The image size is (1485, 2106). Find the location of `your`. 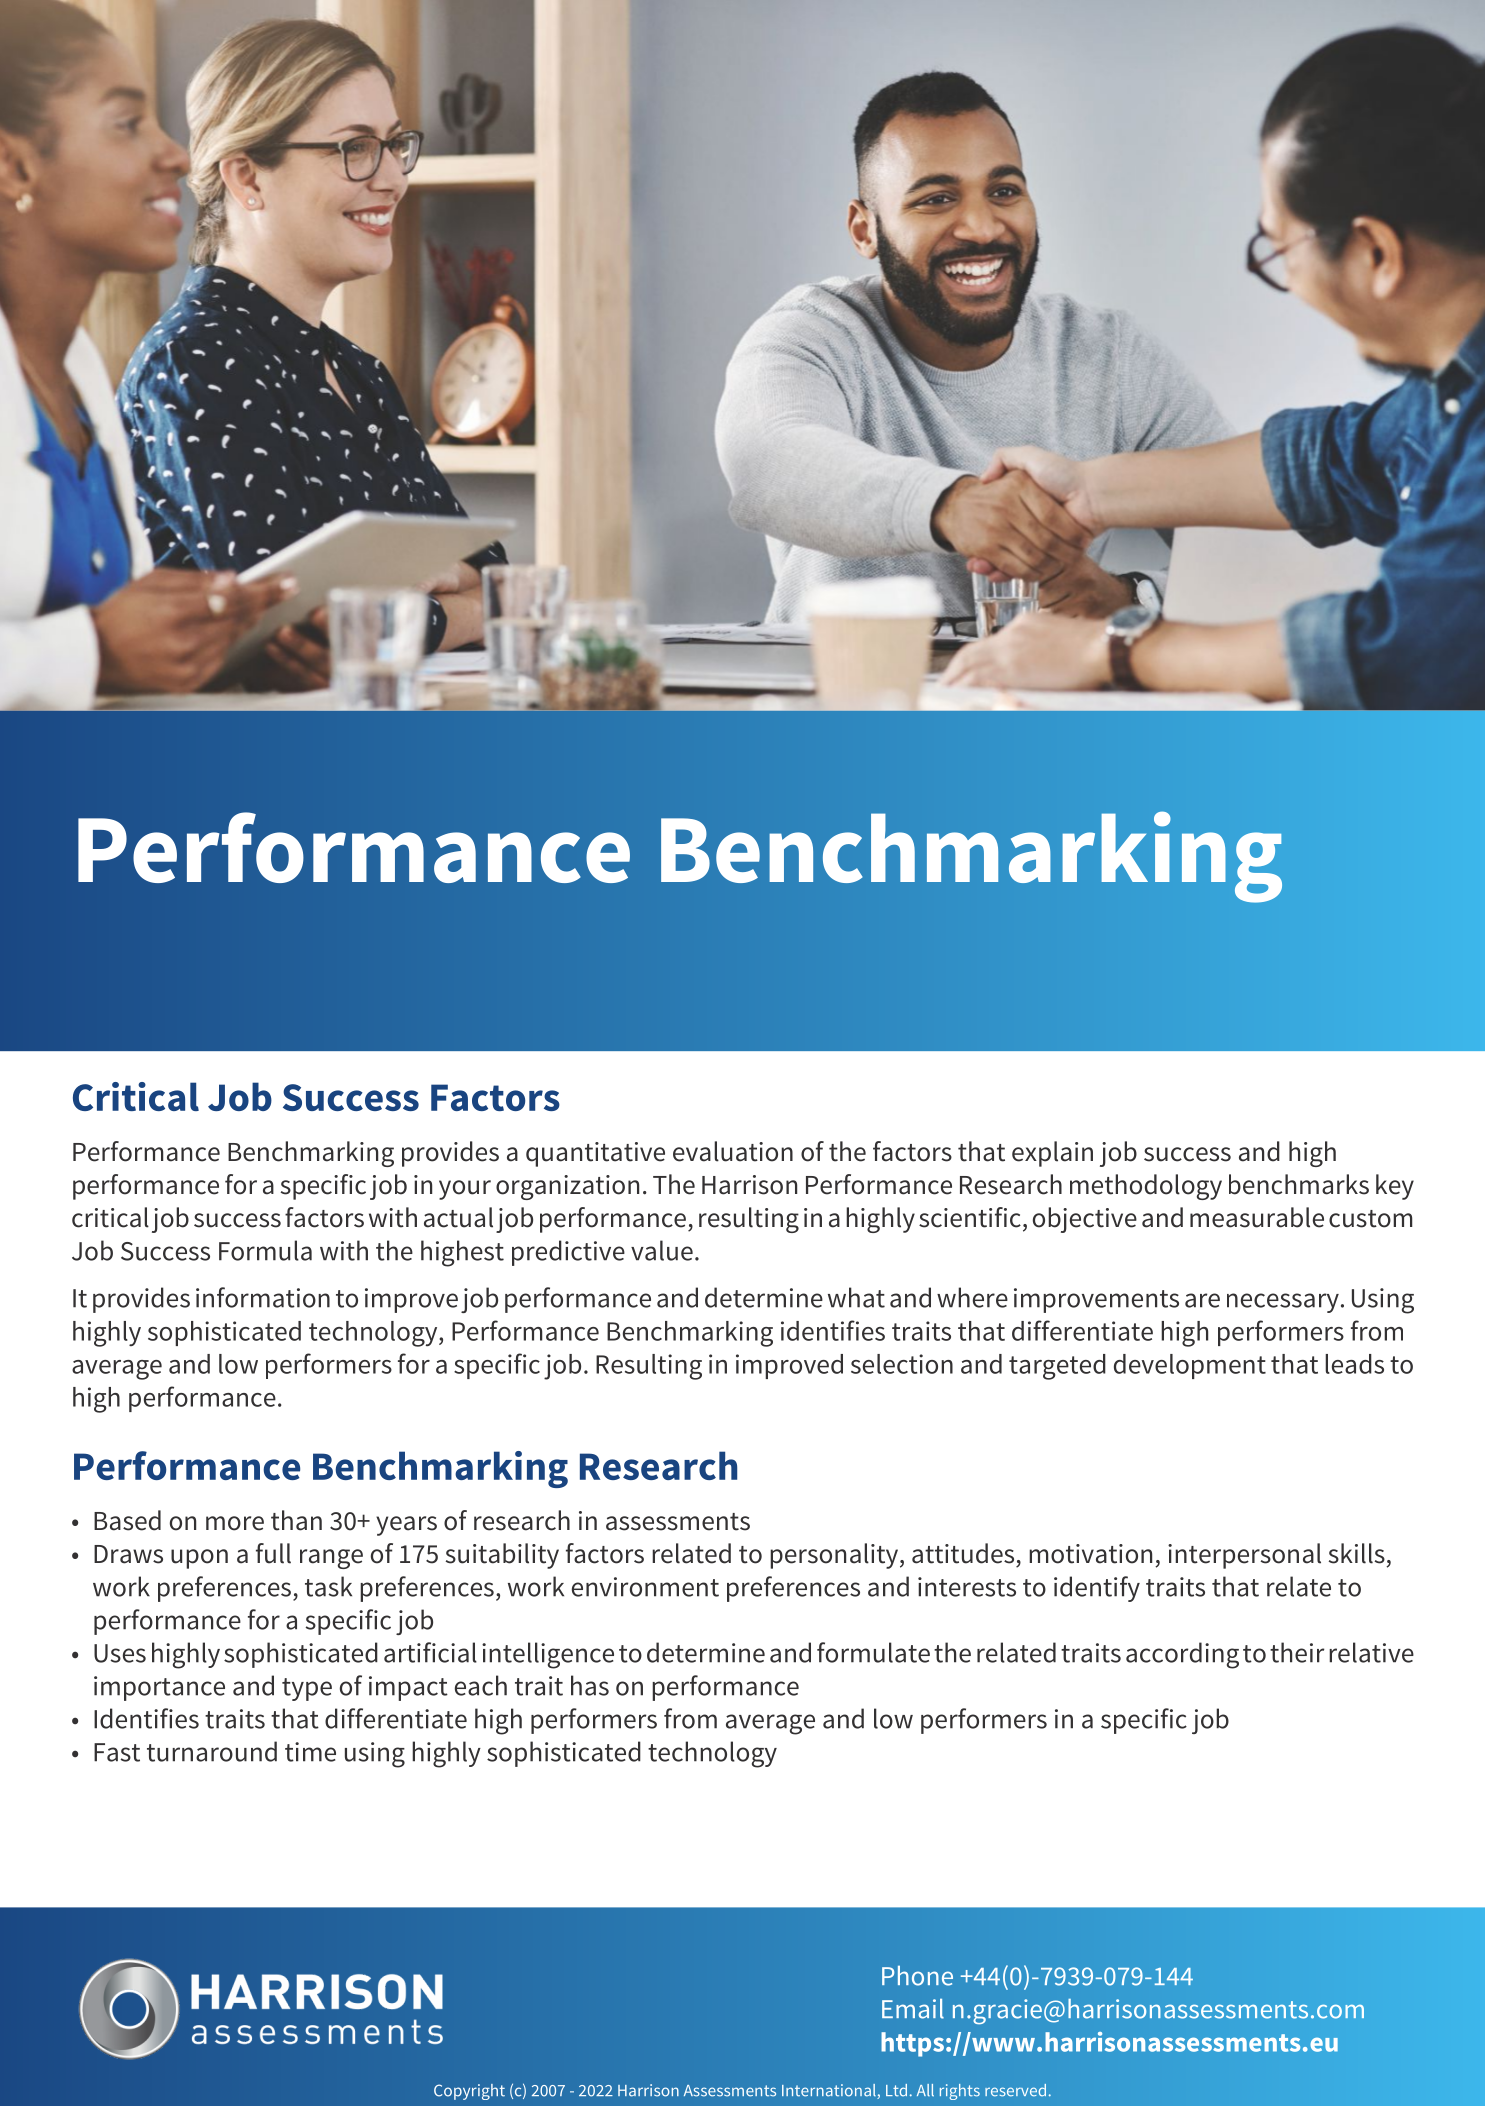

your is located at coordinates (465, 1190).
